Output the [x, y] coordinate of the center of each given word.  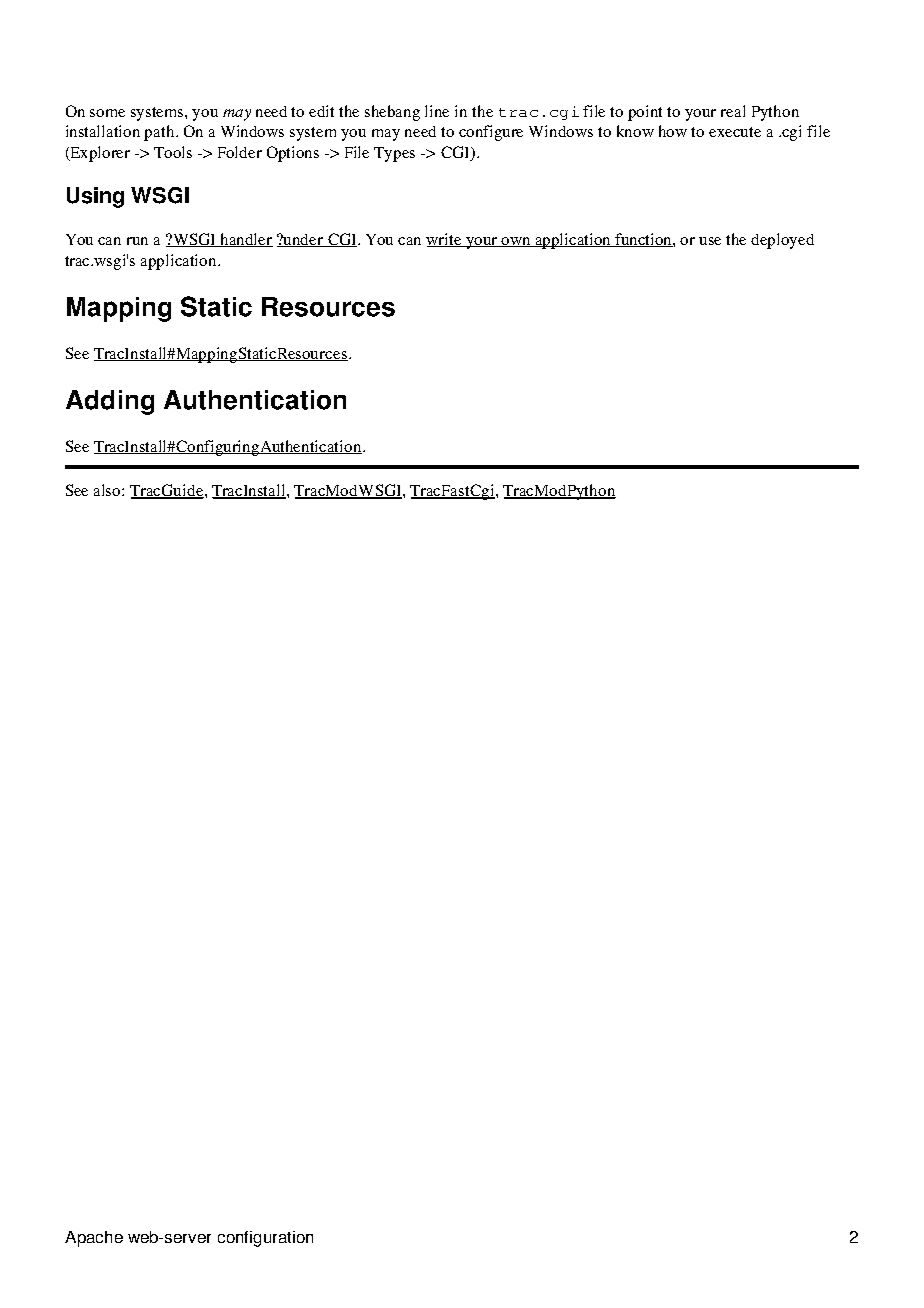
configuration [265, 1239]
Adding [110, 402]
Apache [94, 1239]
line [437, 111]
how [673, 131]
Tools [173, 152]
